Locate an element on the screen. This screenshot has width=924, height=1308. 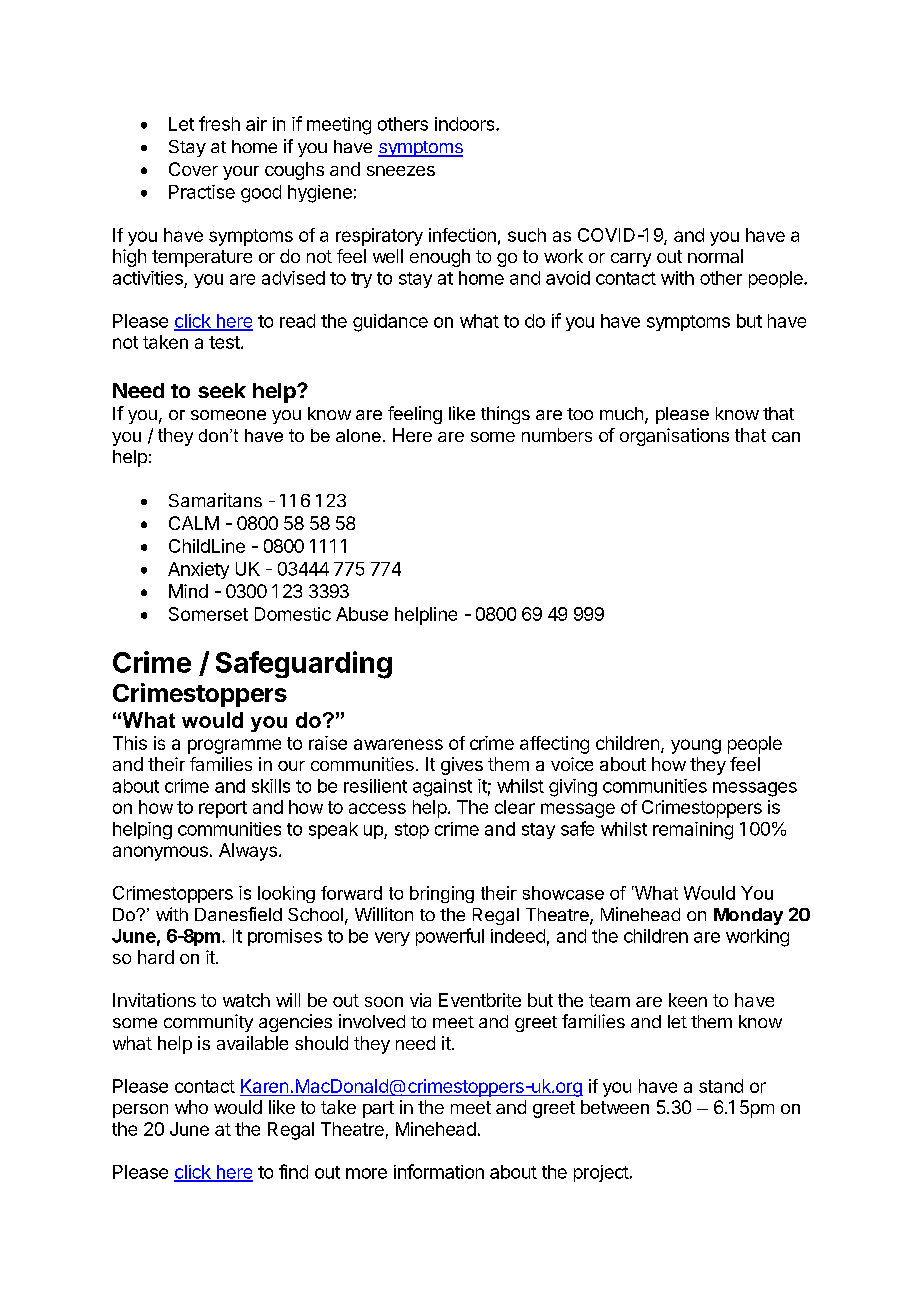
things is located at coordinates (505, 415).
